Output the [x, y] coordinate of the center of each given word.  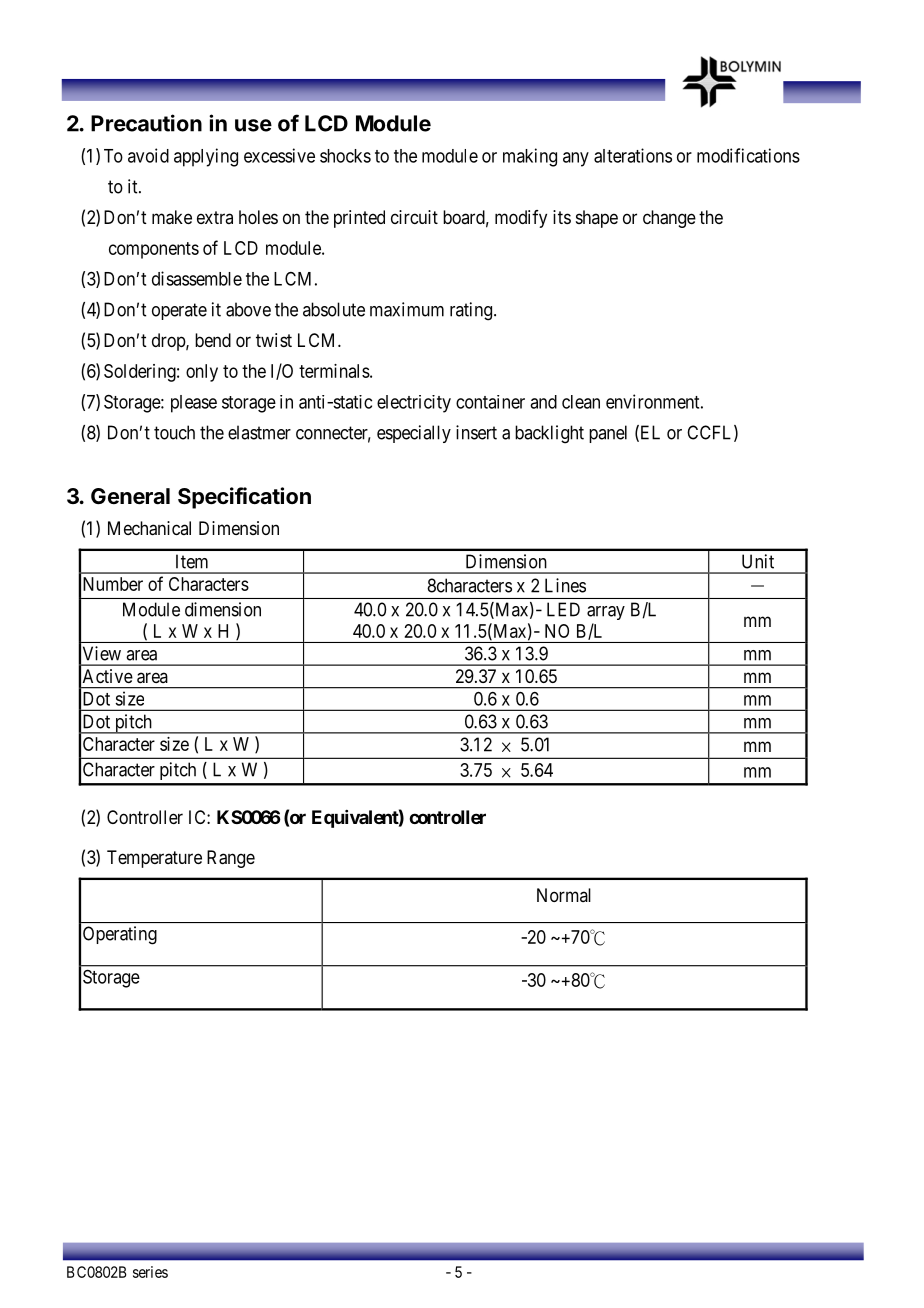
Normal [564, 895]
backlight [549, 434]
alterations [633, 155]
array [606, 613]
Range [231, 859]
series [150, 1272]
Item [192, 561]
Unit [758, 561]
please [194, 404]
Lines [565, 585]
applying [206, 157]
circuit [414, 217]
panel [608, 434]
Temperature [154, 859]
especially [414, 434]
